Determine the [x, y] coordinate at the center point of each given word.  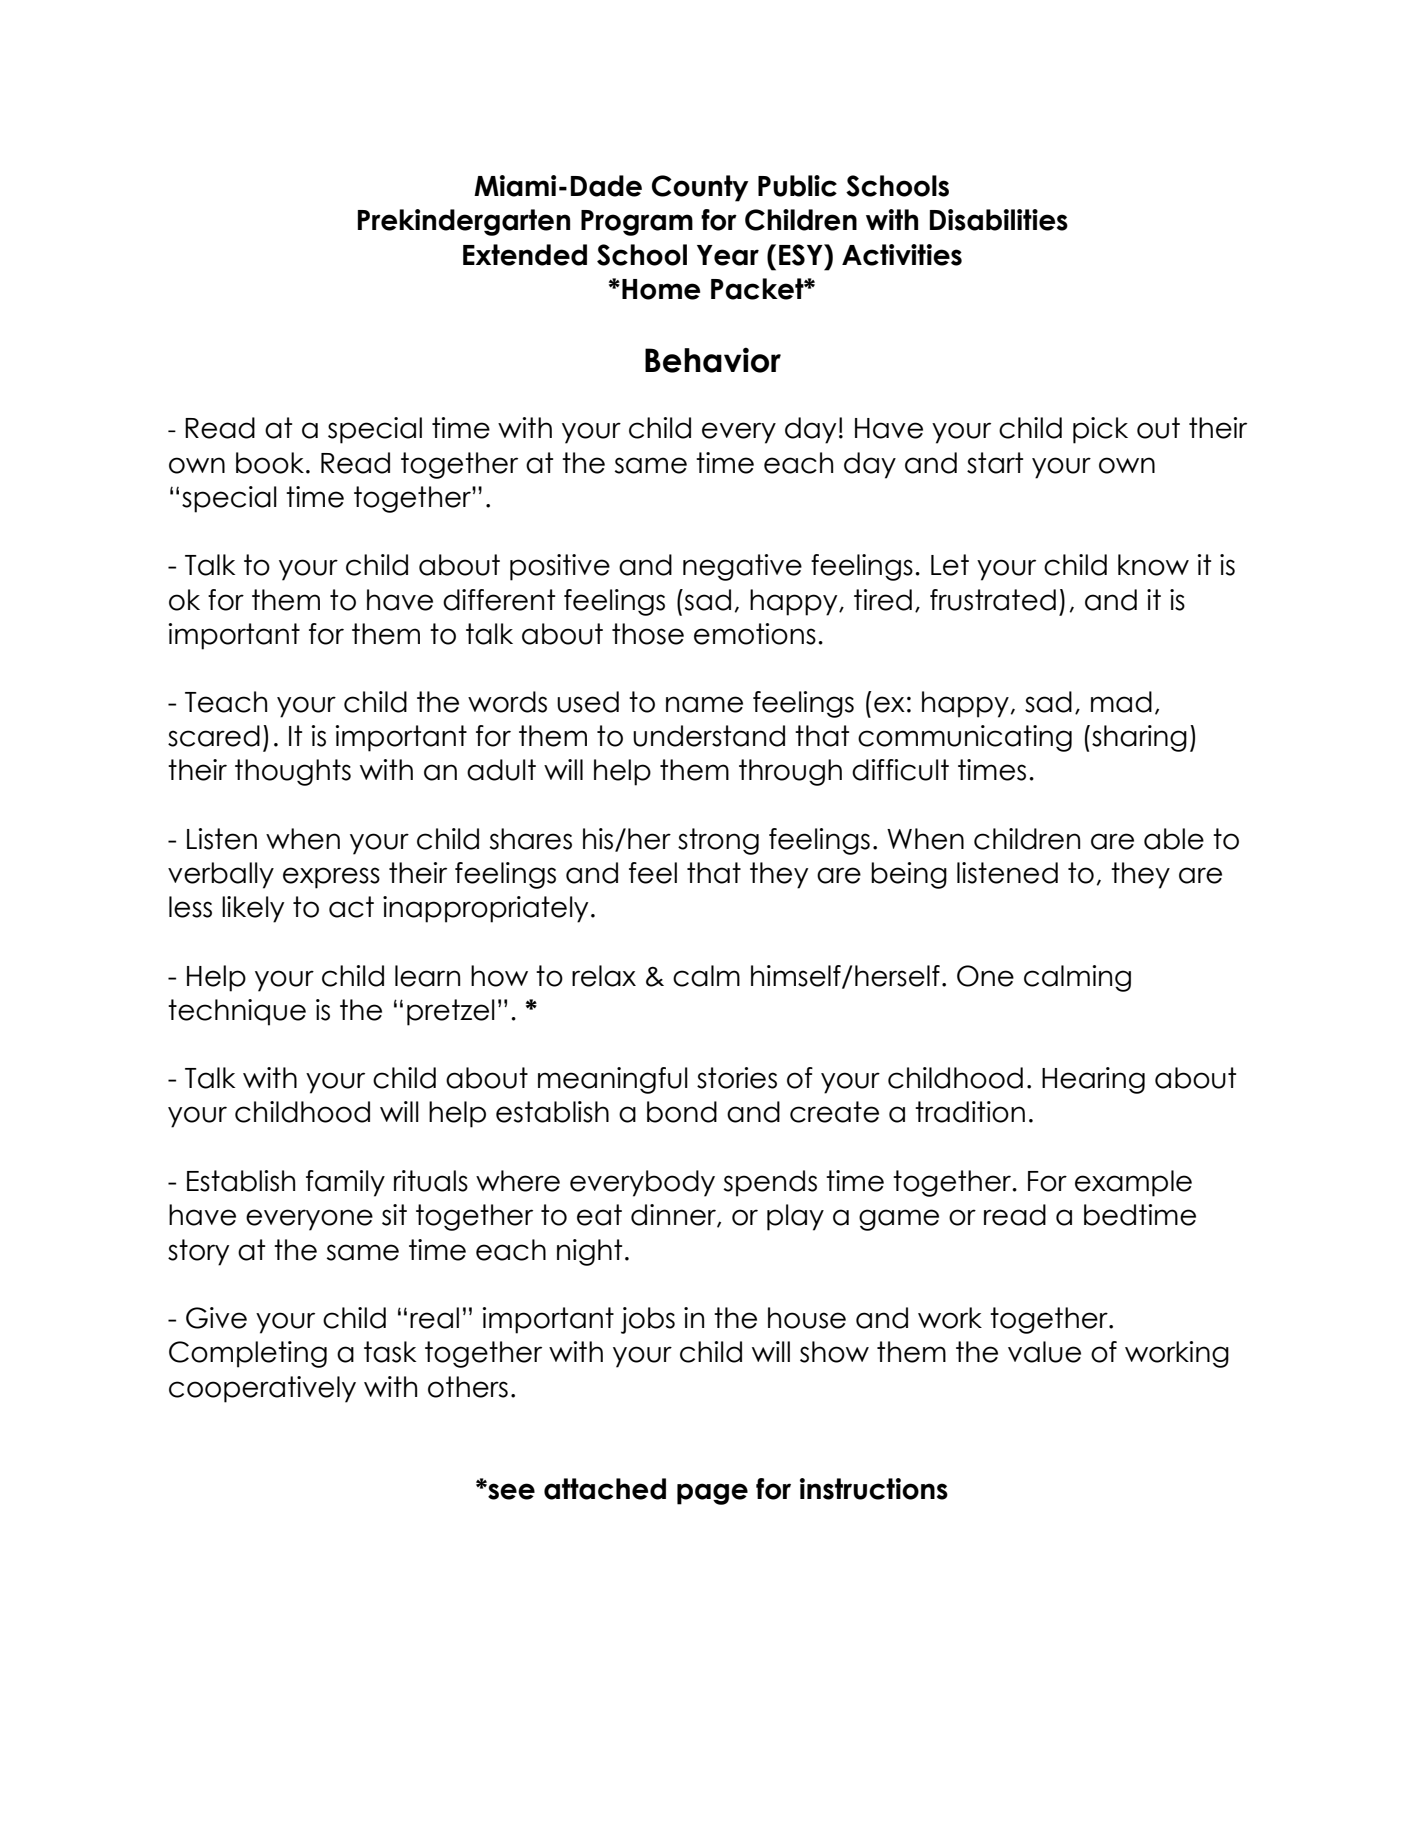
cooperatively [262, 1389]
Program [637, 223]
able [1174, 839]
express [331, 878]
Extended [525, 255]
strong [718, 841]
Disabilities [999, 220]
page [712, 1494]
